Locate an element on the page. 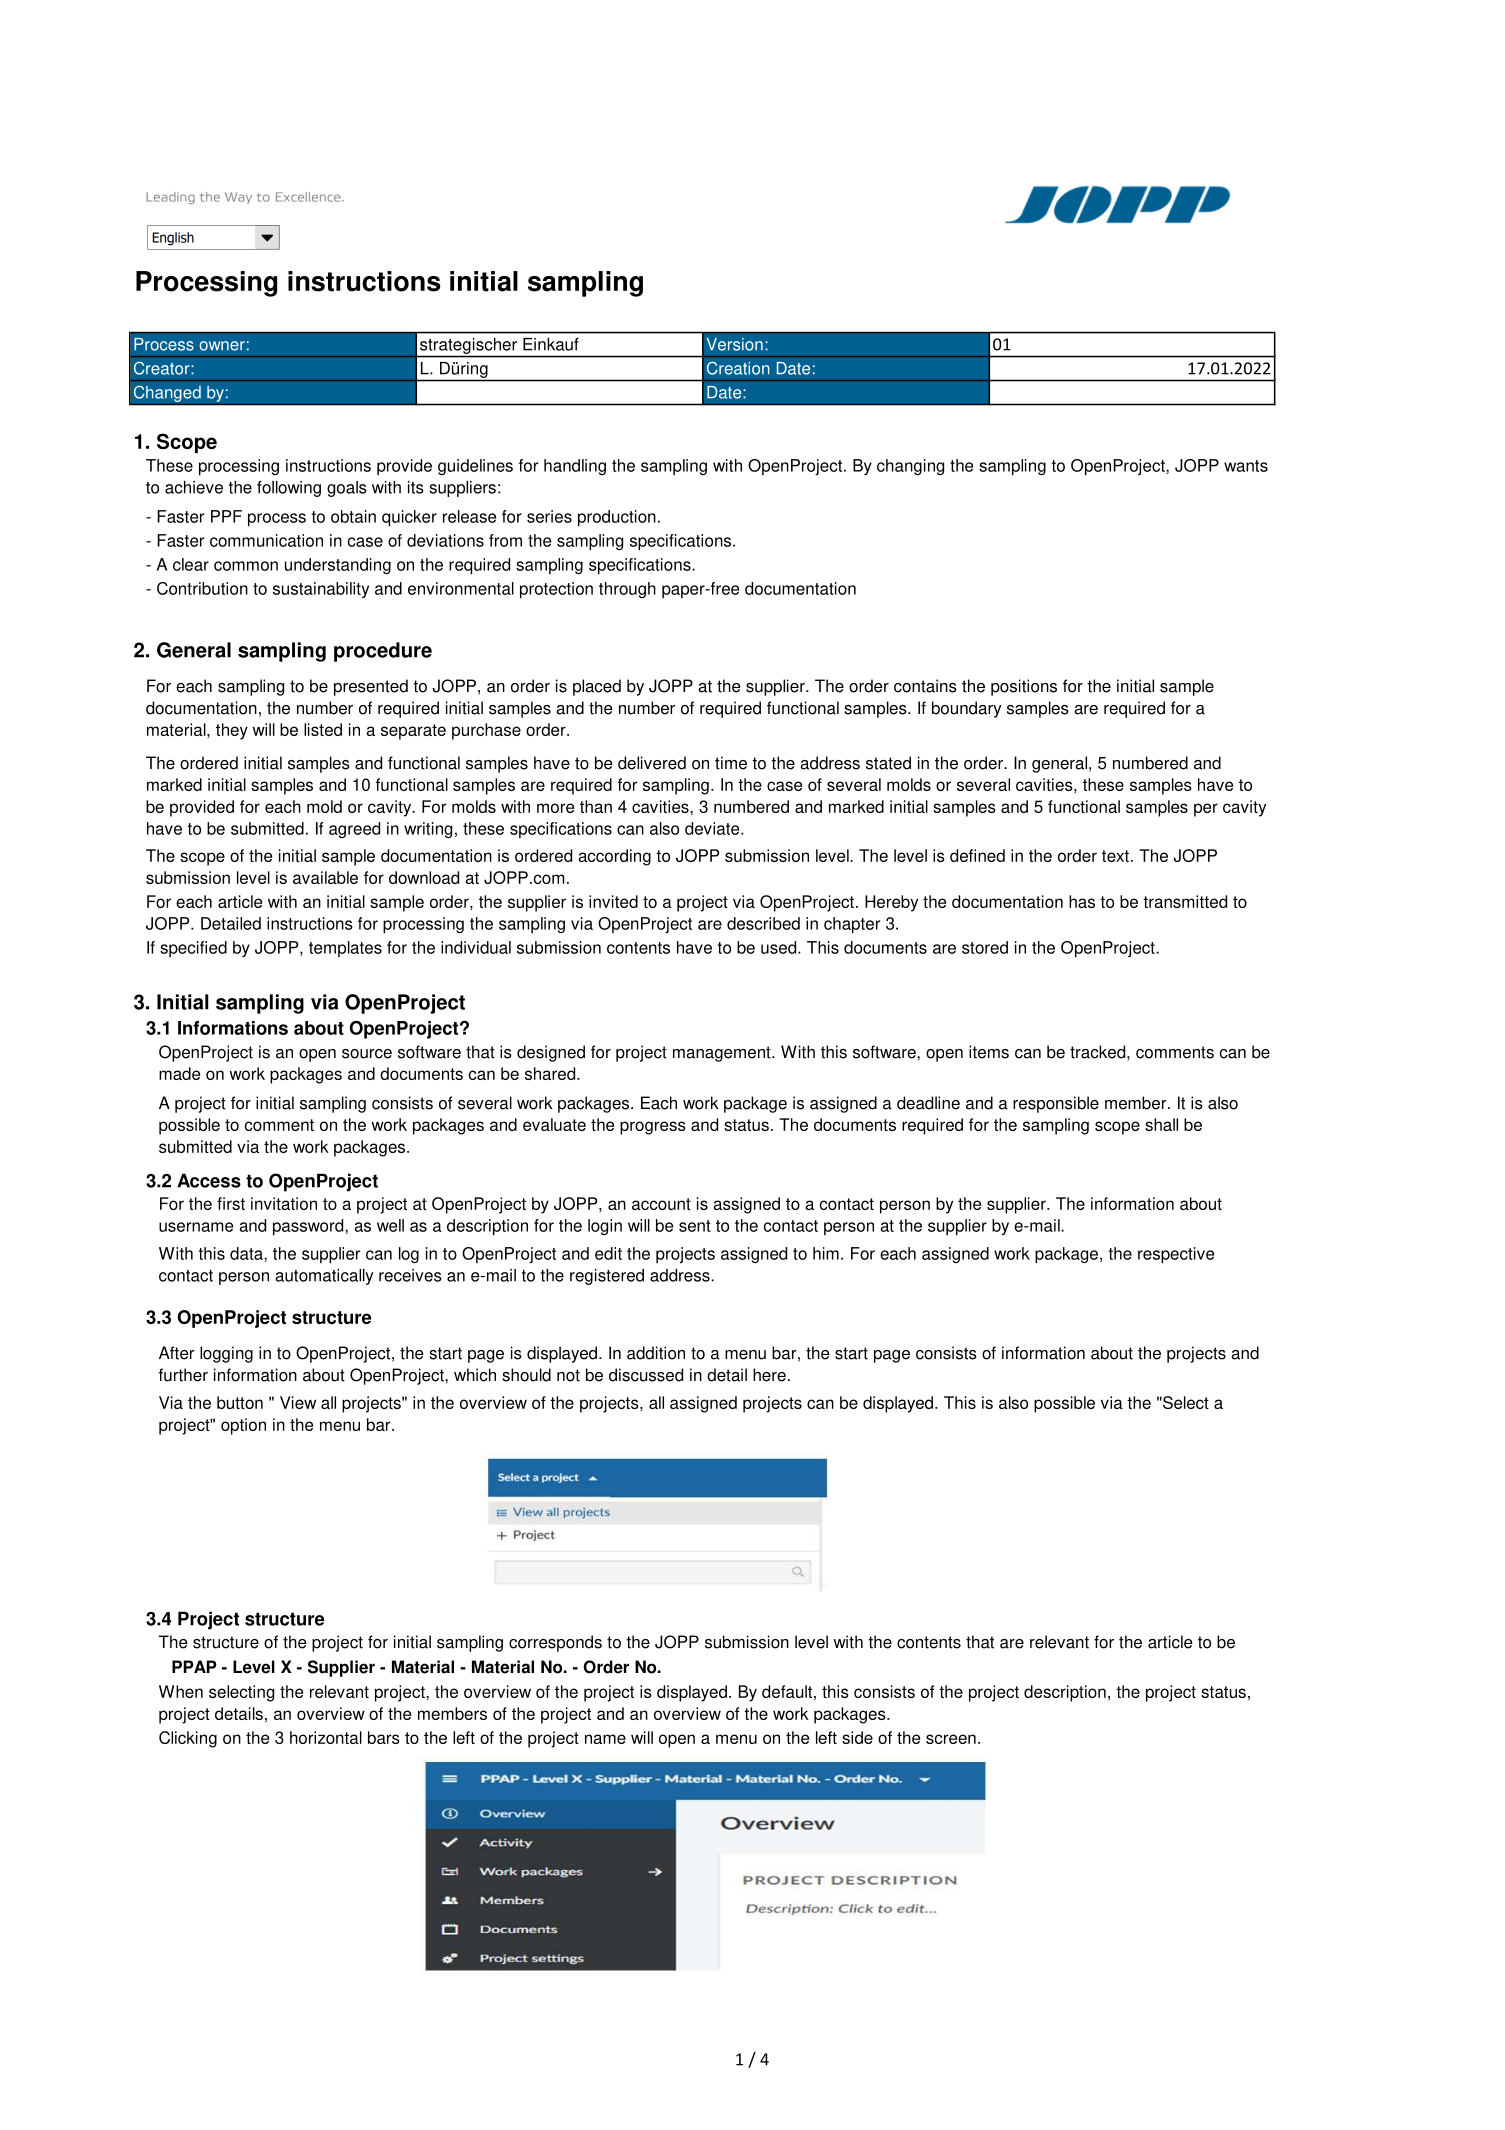 This page has width=1505, height=2130. owner is located at coordinates (222, 346).
